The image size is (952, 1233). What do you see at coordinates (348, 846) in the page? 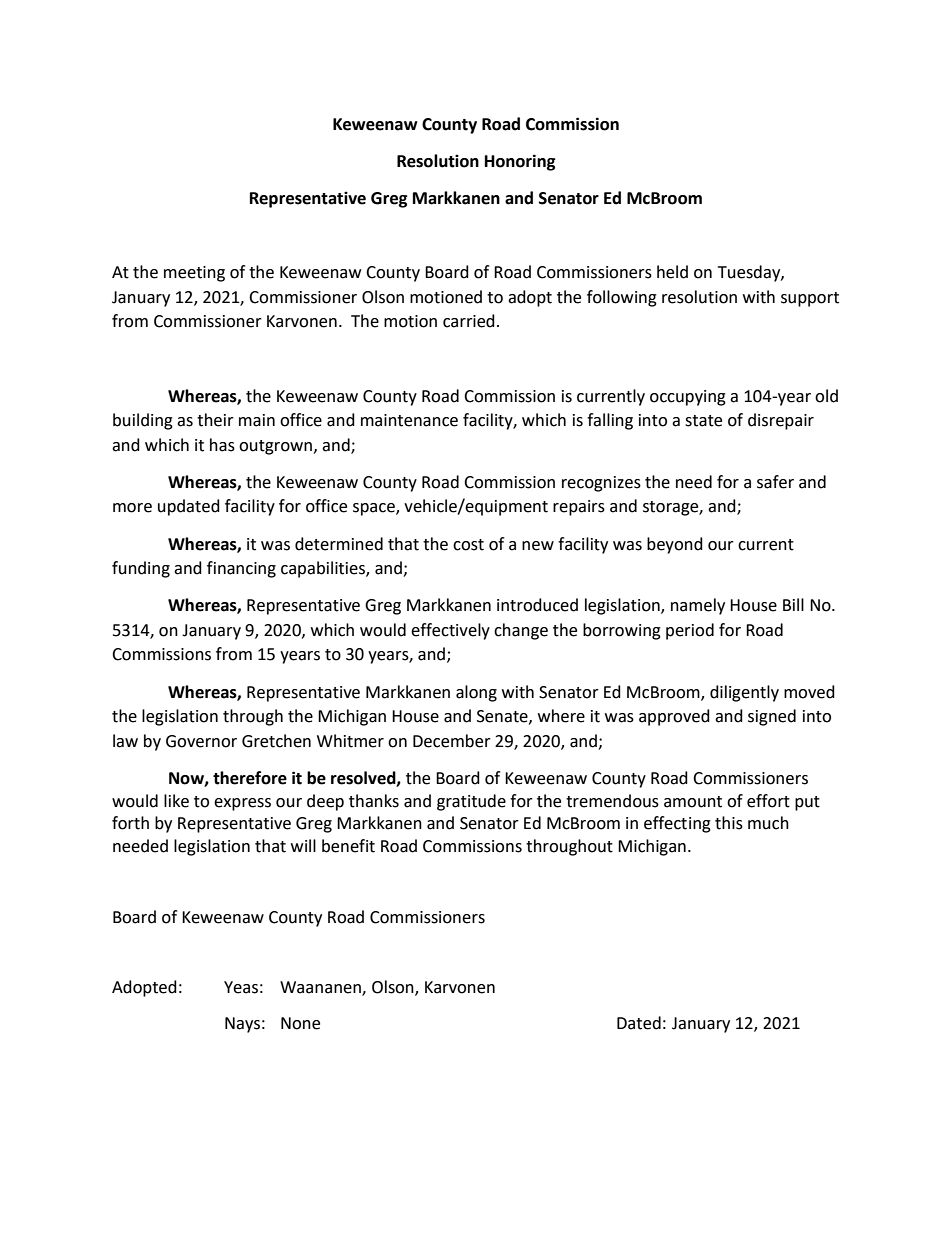
I see `benefit` at bounding box center [348, 846].
